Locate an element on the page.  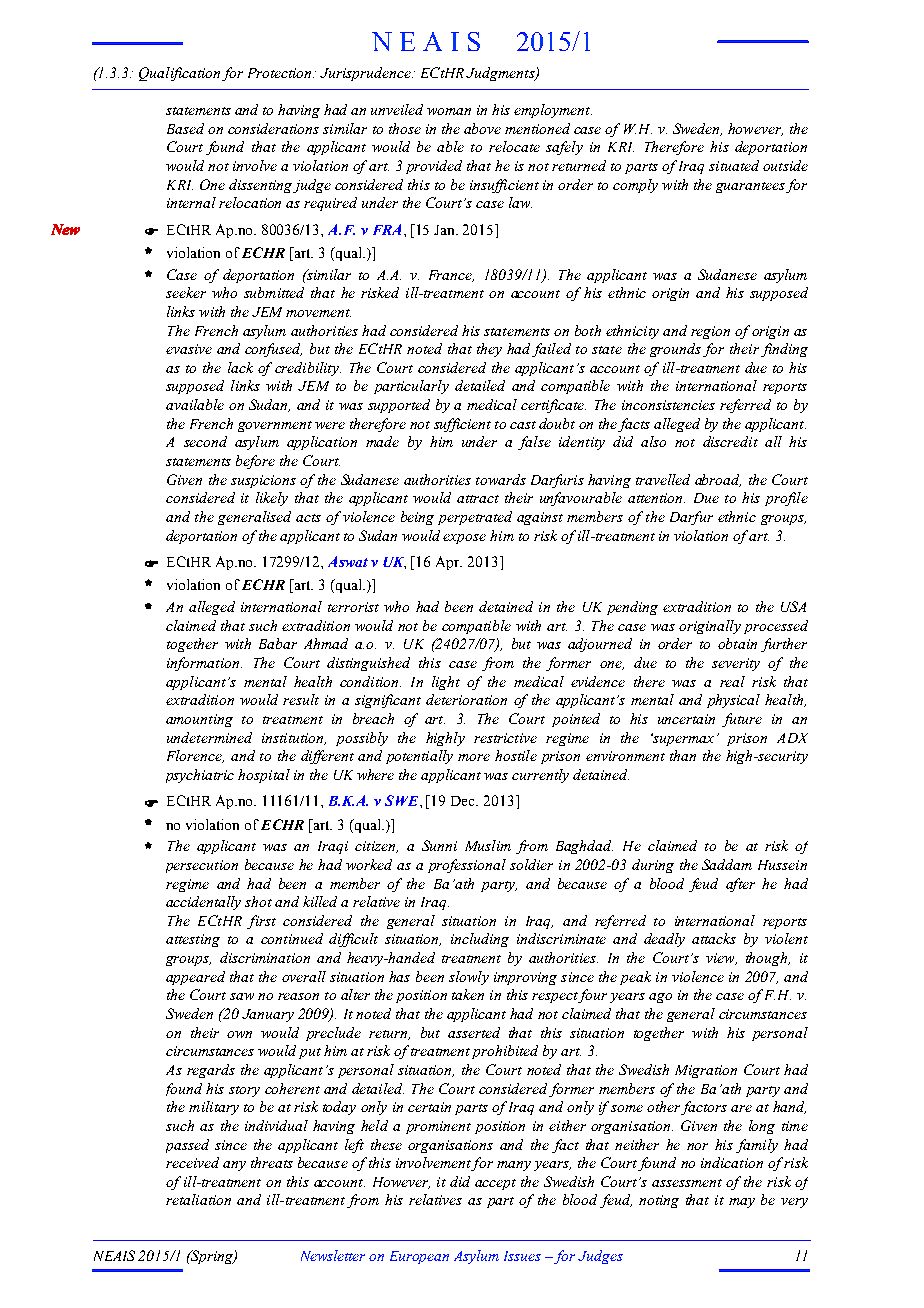
threats is located at coordinates (272, 1162).
